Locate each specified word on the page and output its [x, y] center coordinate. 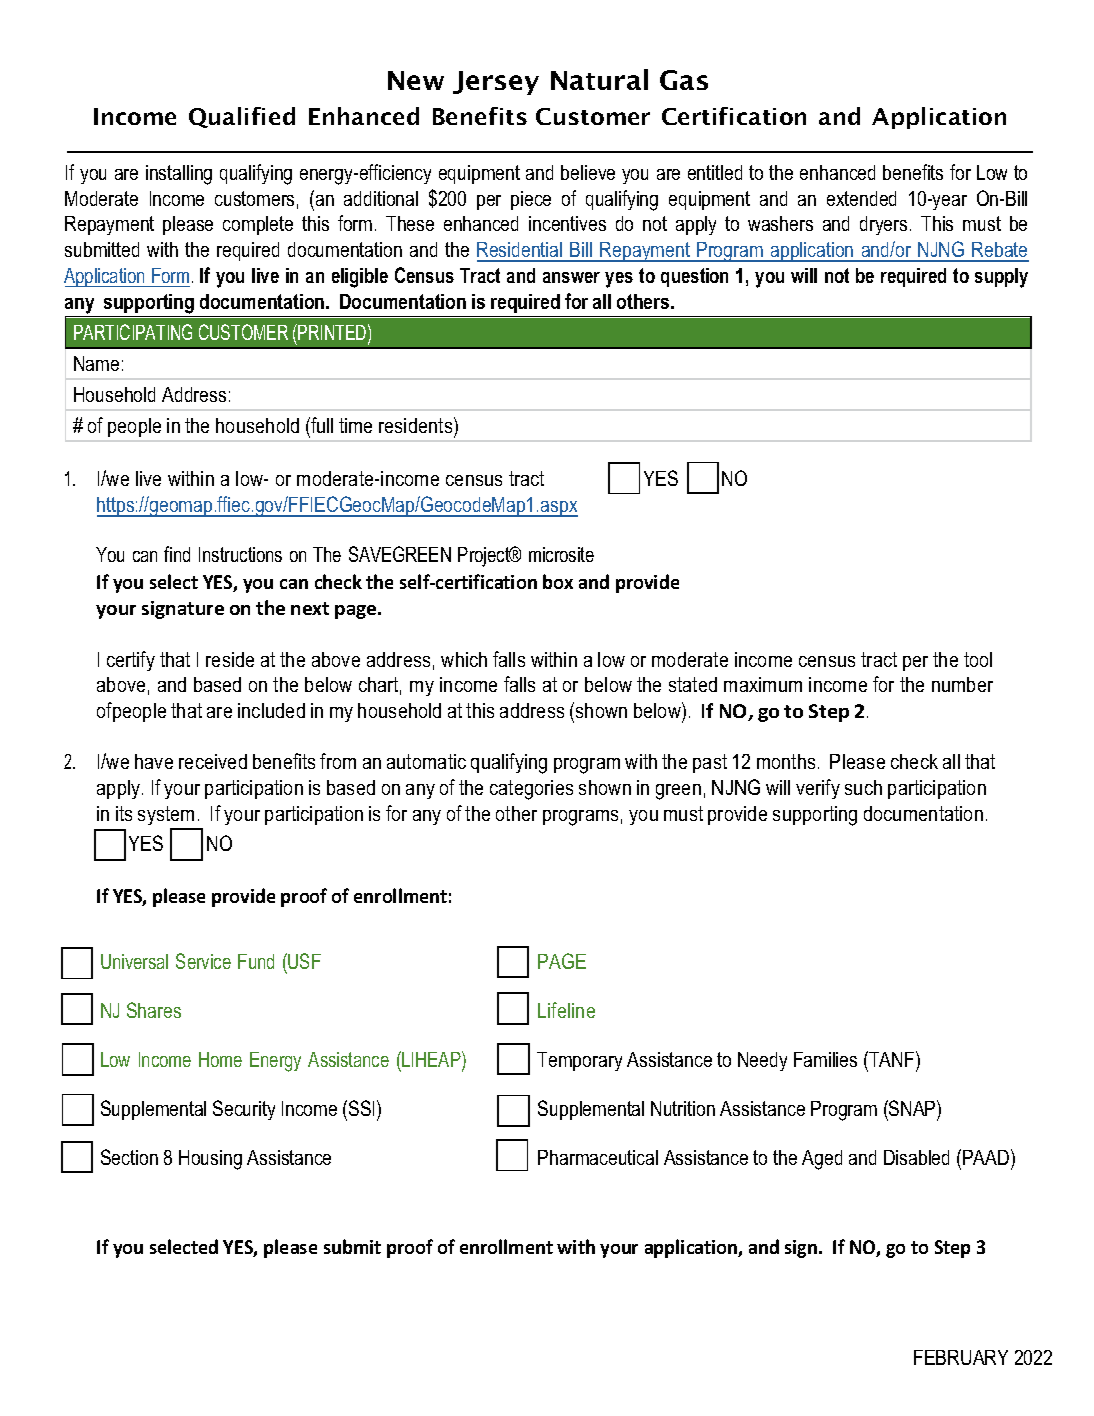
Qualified [242, 117]
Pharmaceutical [598, 1157]
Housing [210, 1160]
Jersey [496, 83]
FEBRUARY [961, 1357]
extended [861, 198]
